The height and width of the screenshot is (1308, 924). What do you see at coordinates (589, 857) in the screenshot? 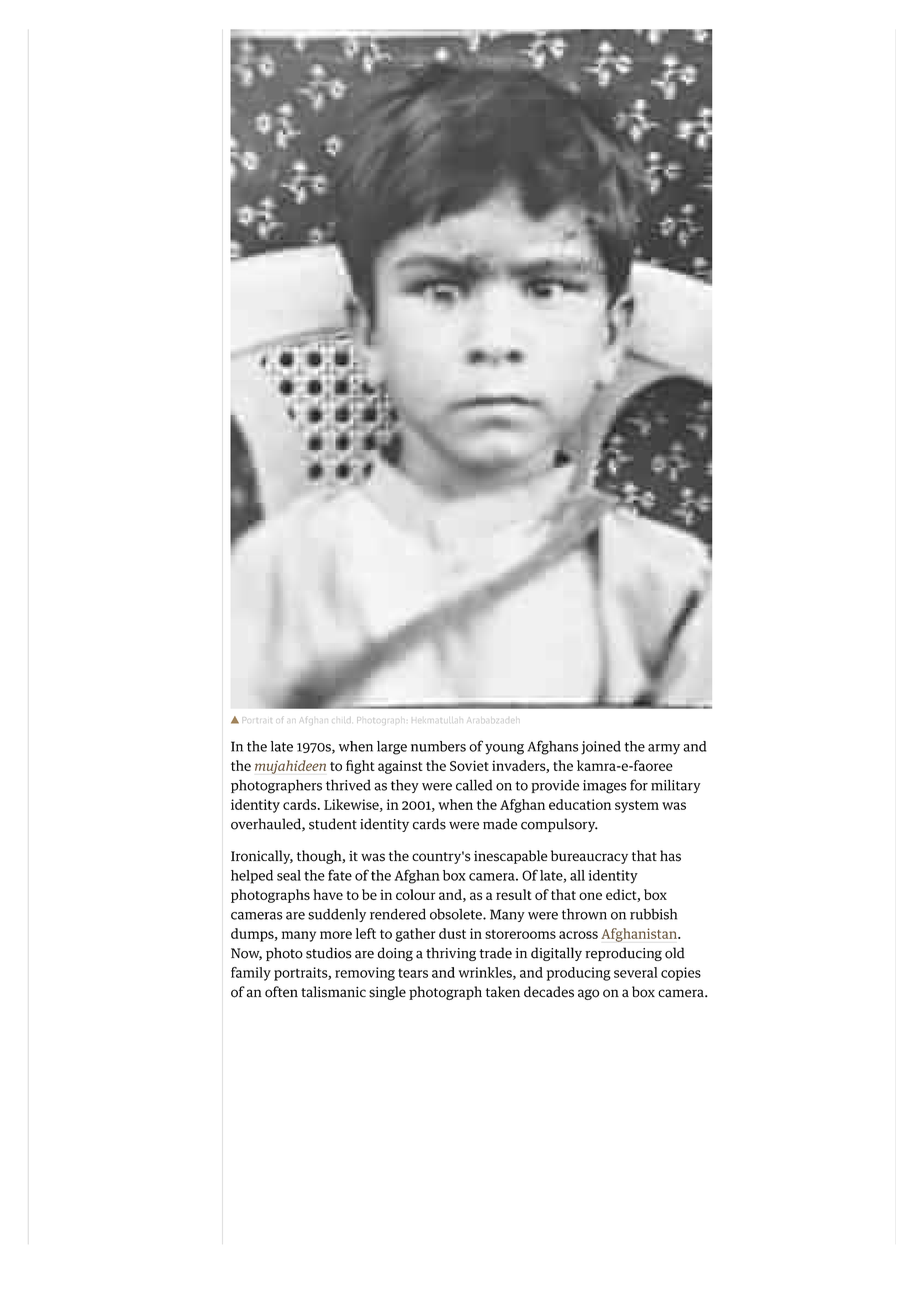
I see `bureaucracy` at bounding box center [589, 857].
